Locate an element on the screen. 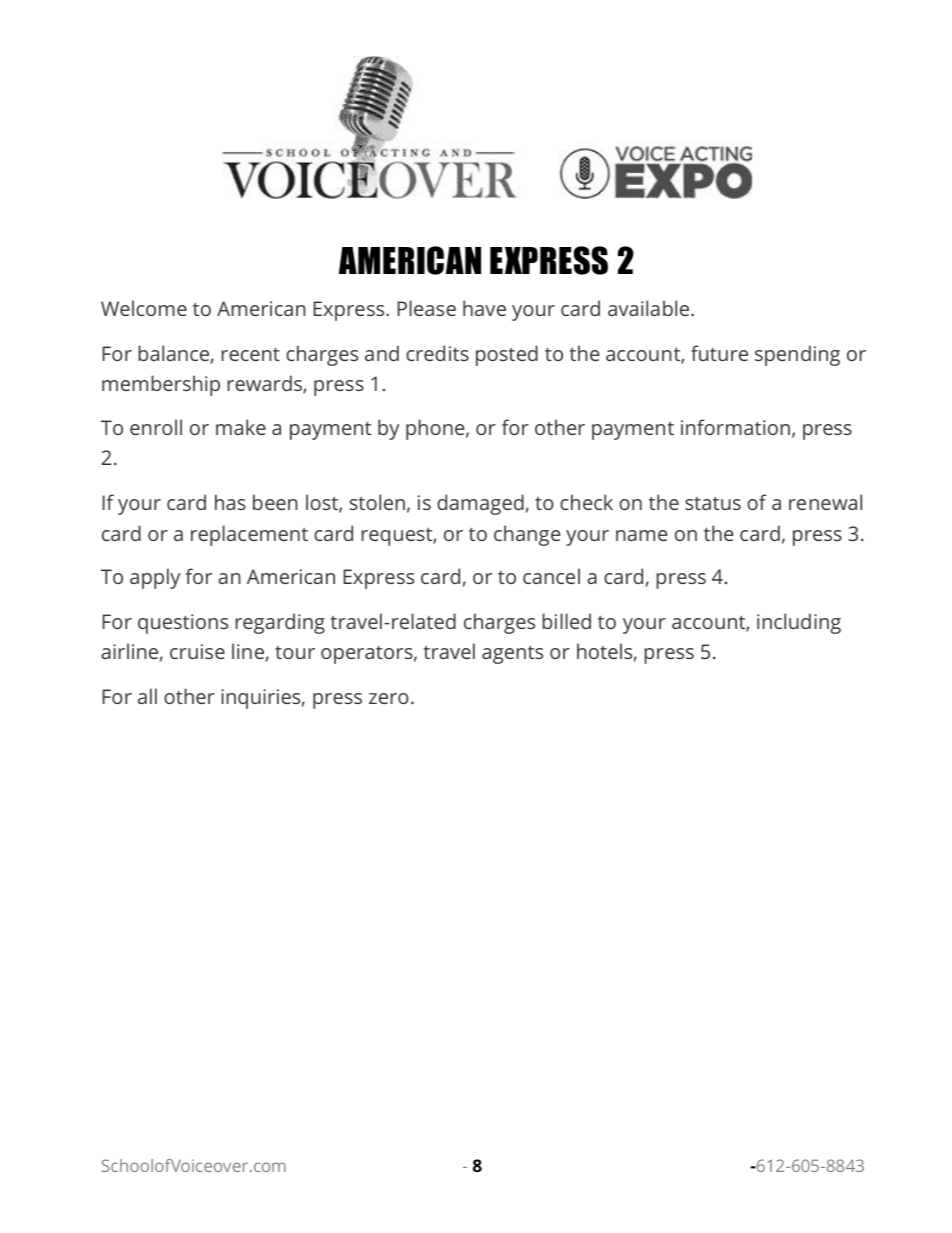  have is located at coordinates (484, 308).
